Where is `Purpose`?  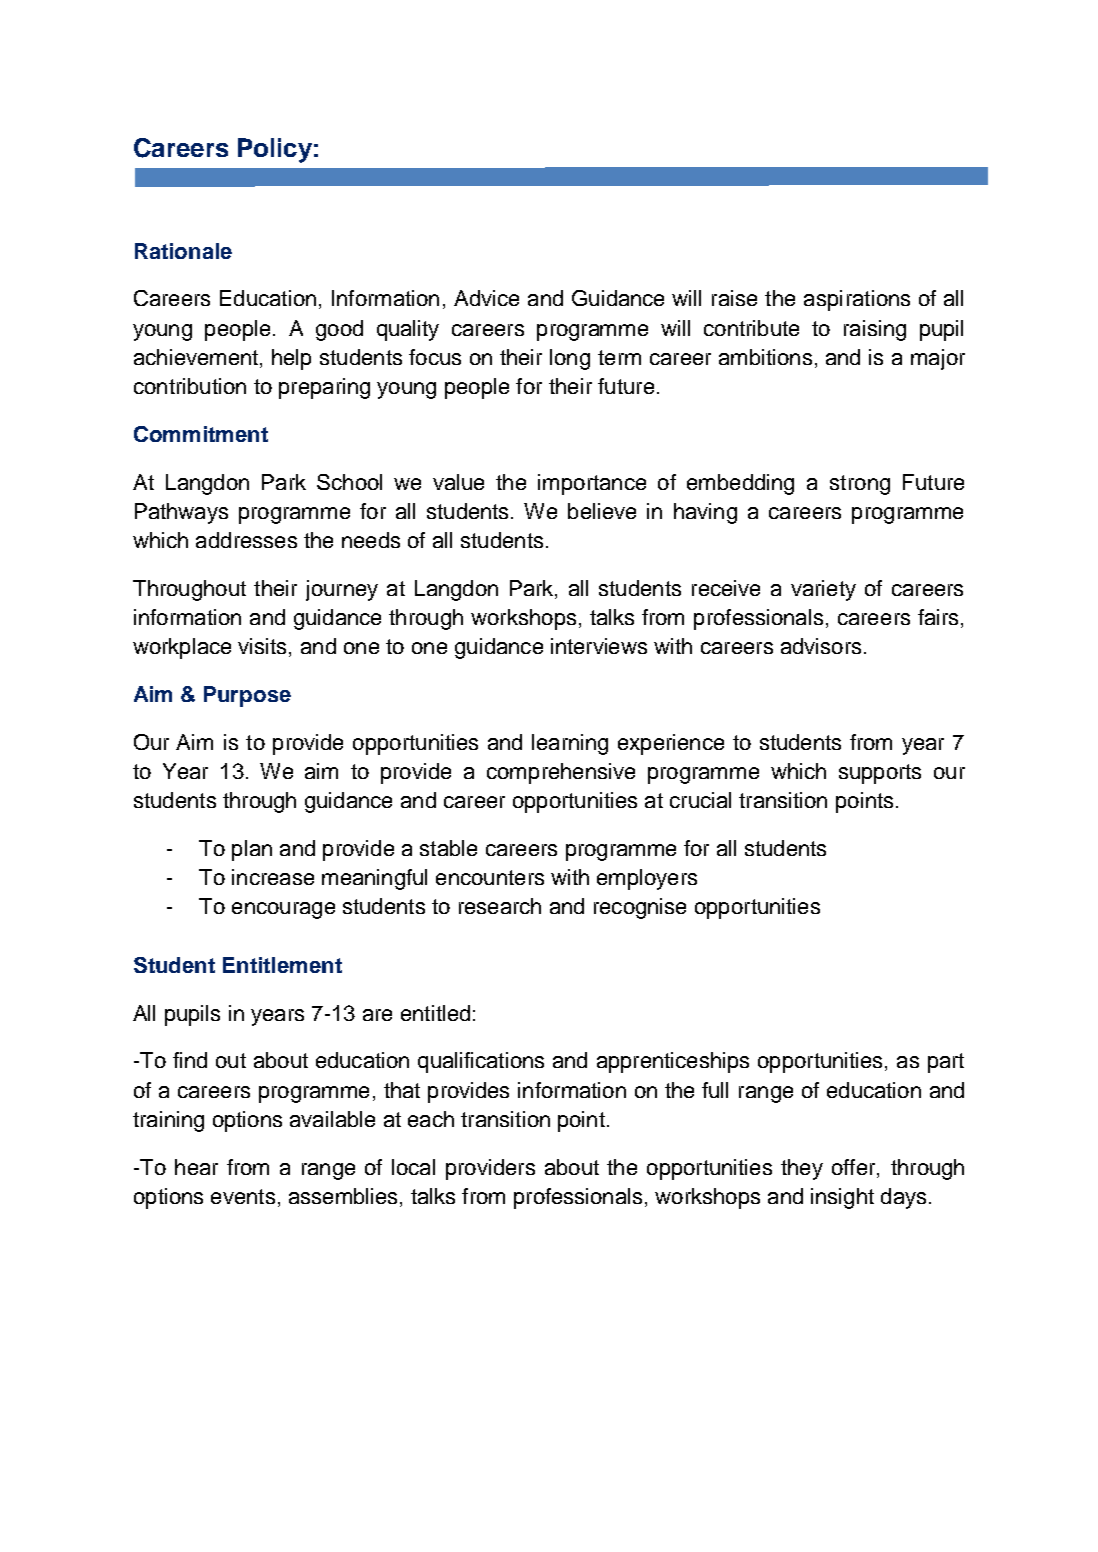
Purpose is located at coordinates (247, 696).
